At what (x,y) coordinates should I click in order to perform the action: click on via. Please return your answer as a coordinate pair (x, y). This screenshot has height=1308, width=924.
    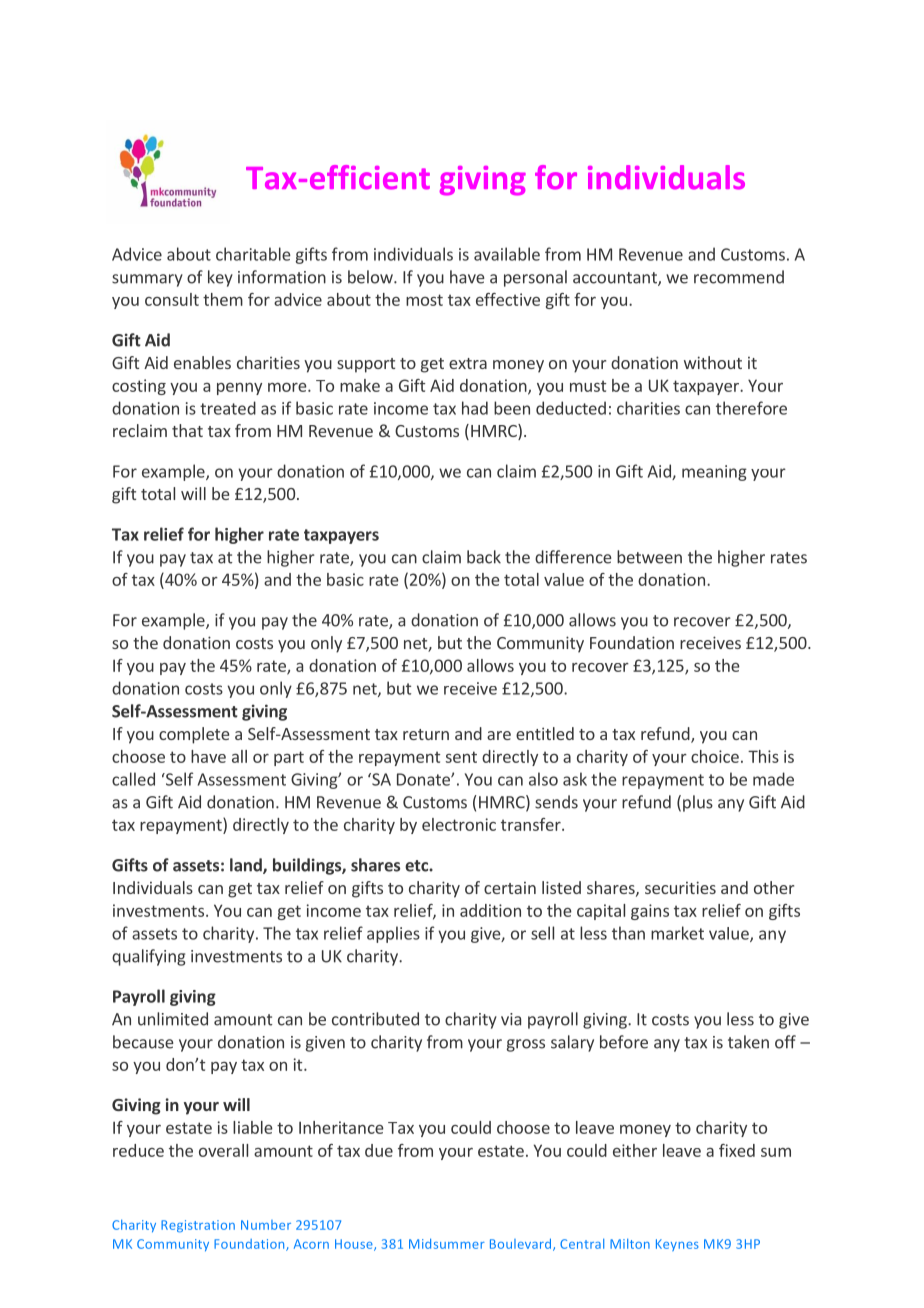
    Looking at the image, I should click on (511, 1019).
